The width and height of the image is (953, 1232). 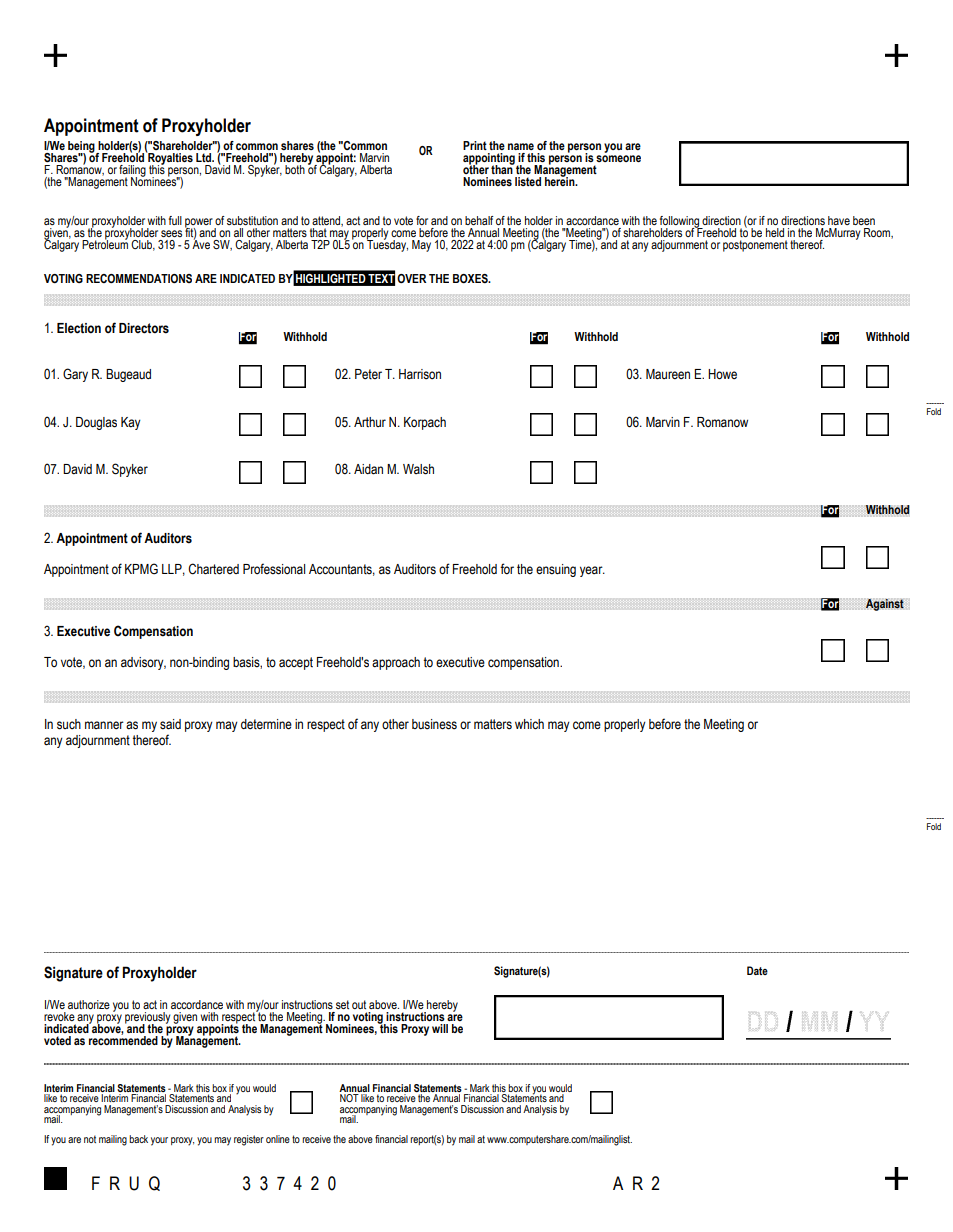 What do you see at coordinates (475, 145) in the image?
I see `Print` at bounding box center [475, 145].
